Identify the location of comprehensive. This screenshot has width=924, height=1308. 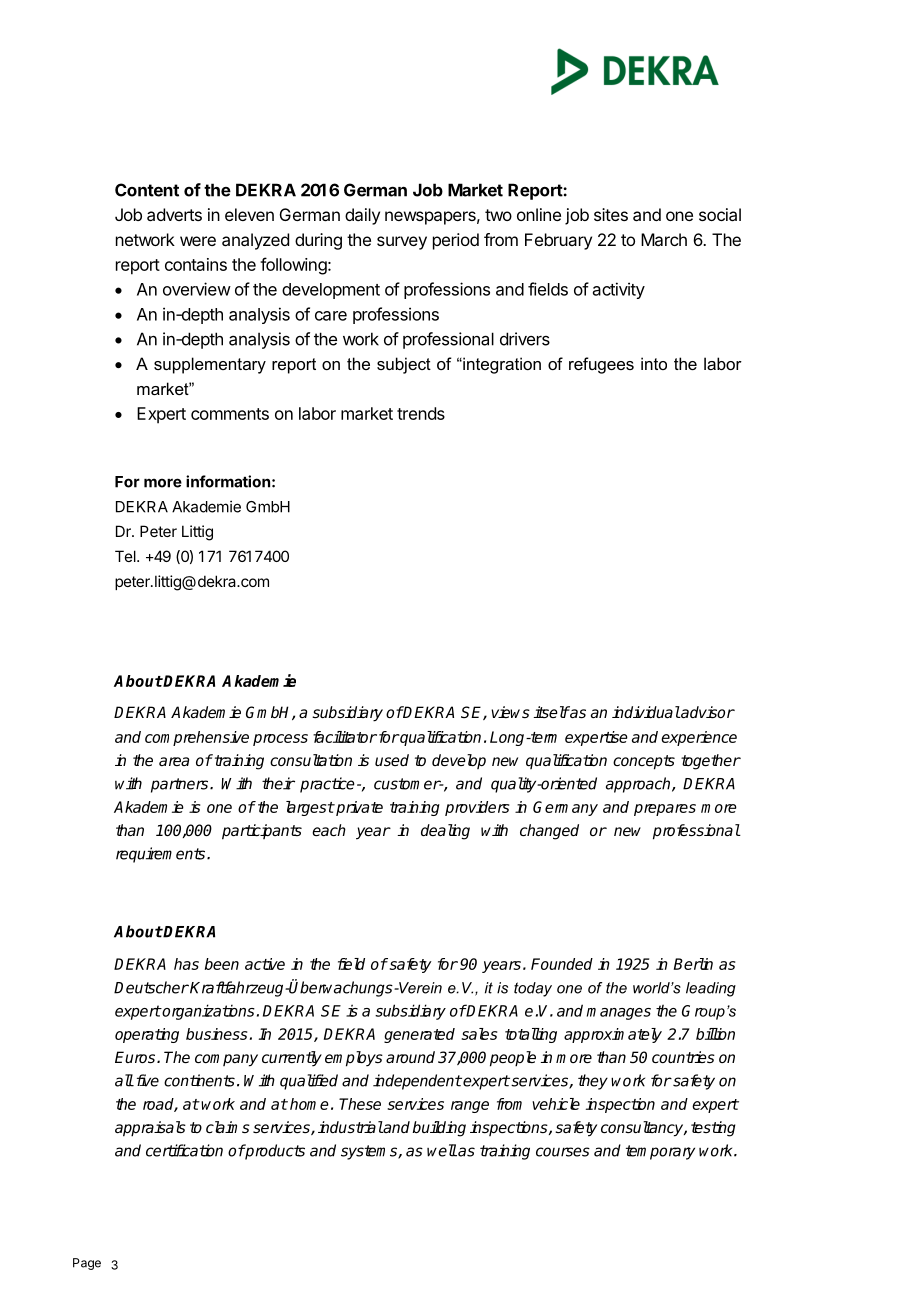
(197, 738).
